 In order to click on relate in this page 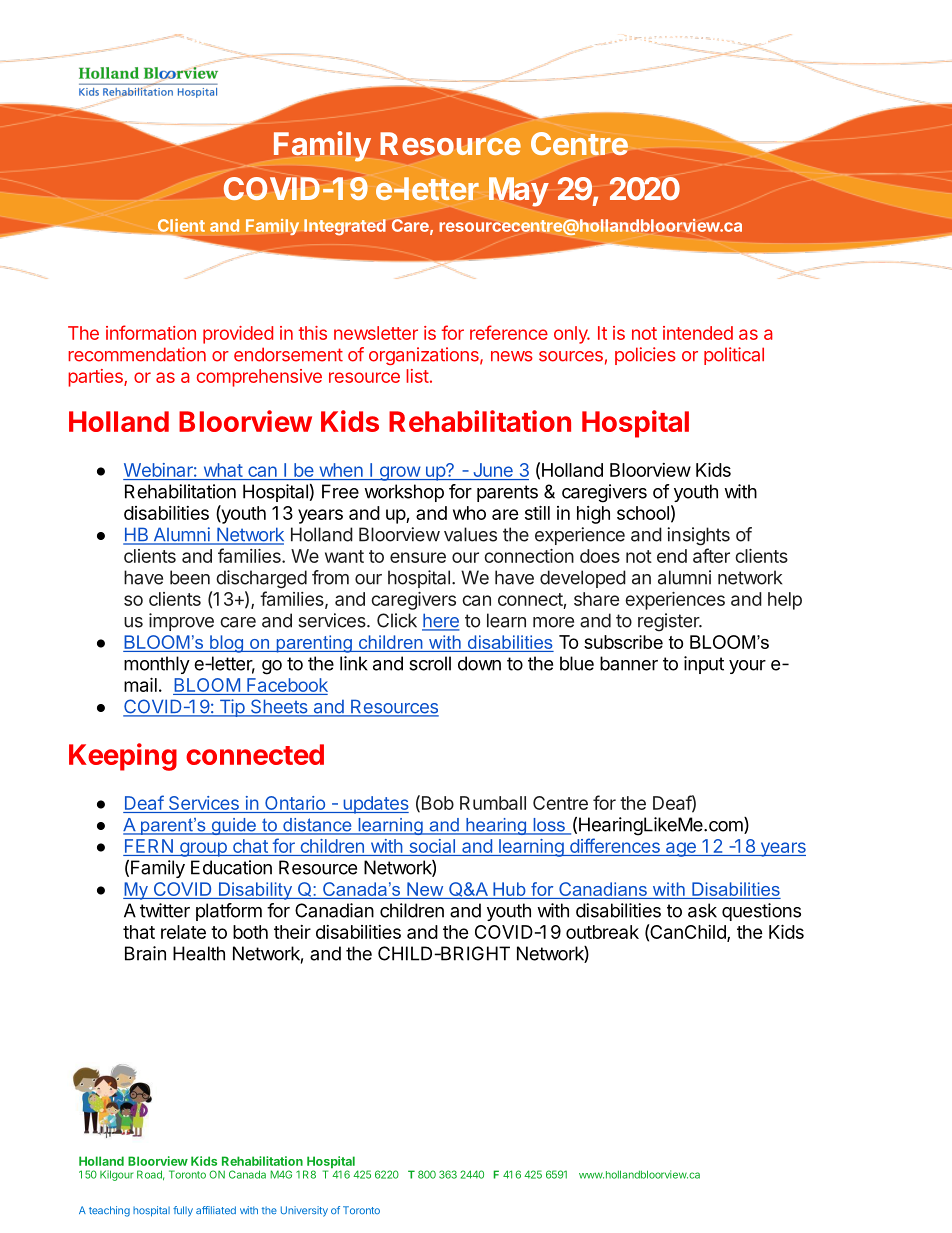, I will do `click(183, 932)`.
